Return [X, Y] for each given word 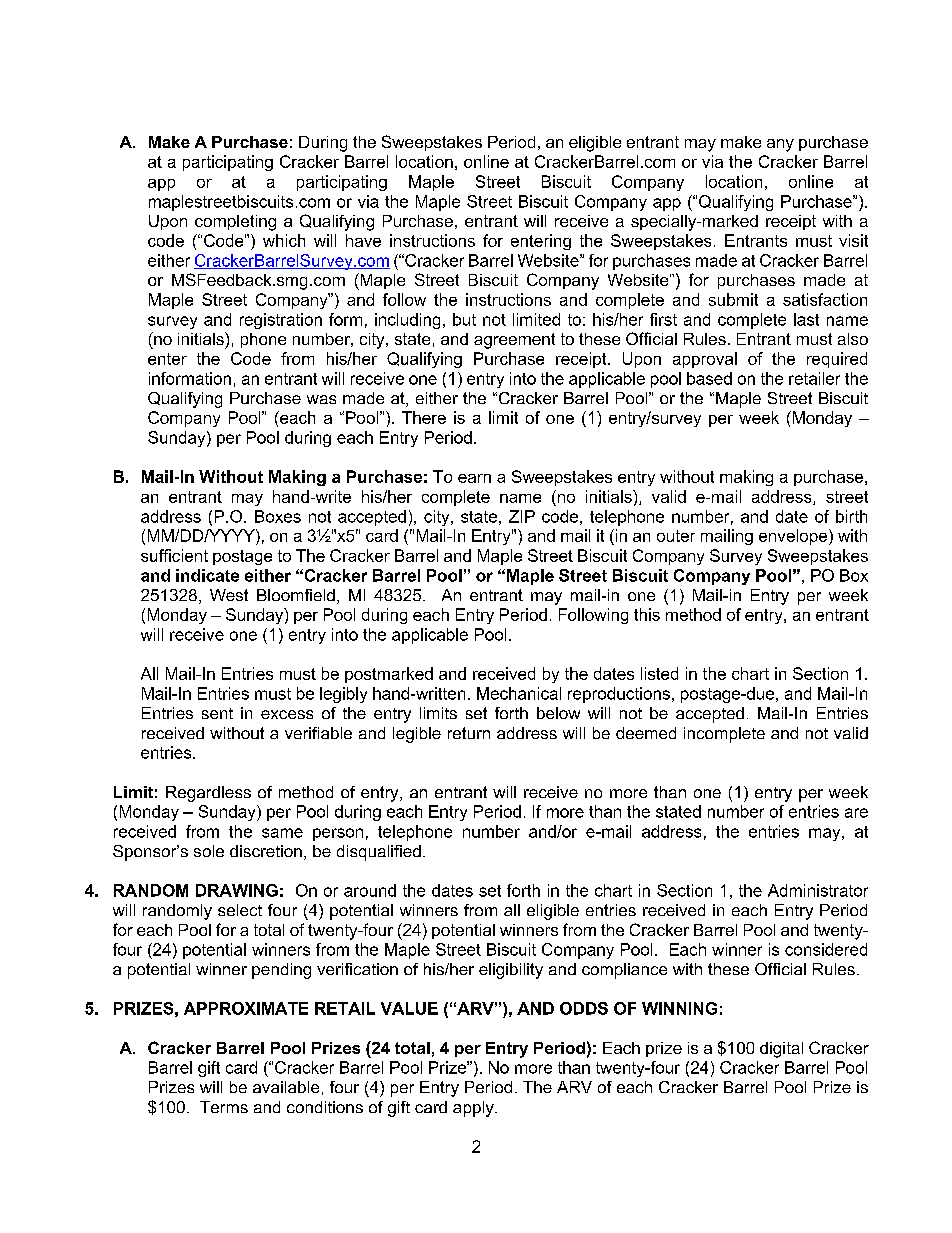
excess [287, 714]
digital [781, 1050]
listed [659, 673]
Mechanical [519, 693]
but [464, 319]
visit [853, 240]
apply [474, 1109]
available [286, 1087]
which [284, 240]
